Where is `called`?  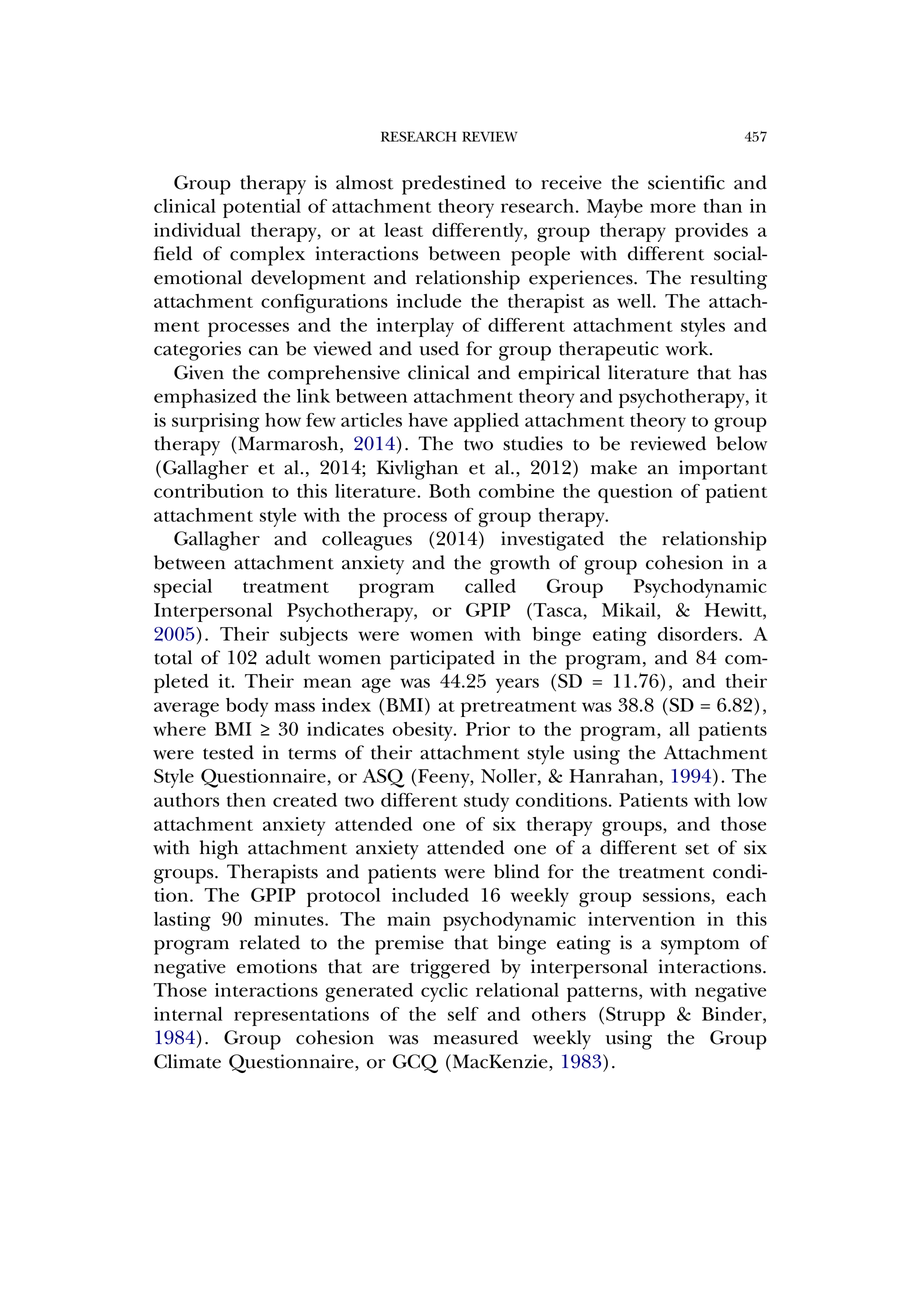
called is located at coordinates (490, 586).
